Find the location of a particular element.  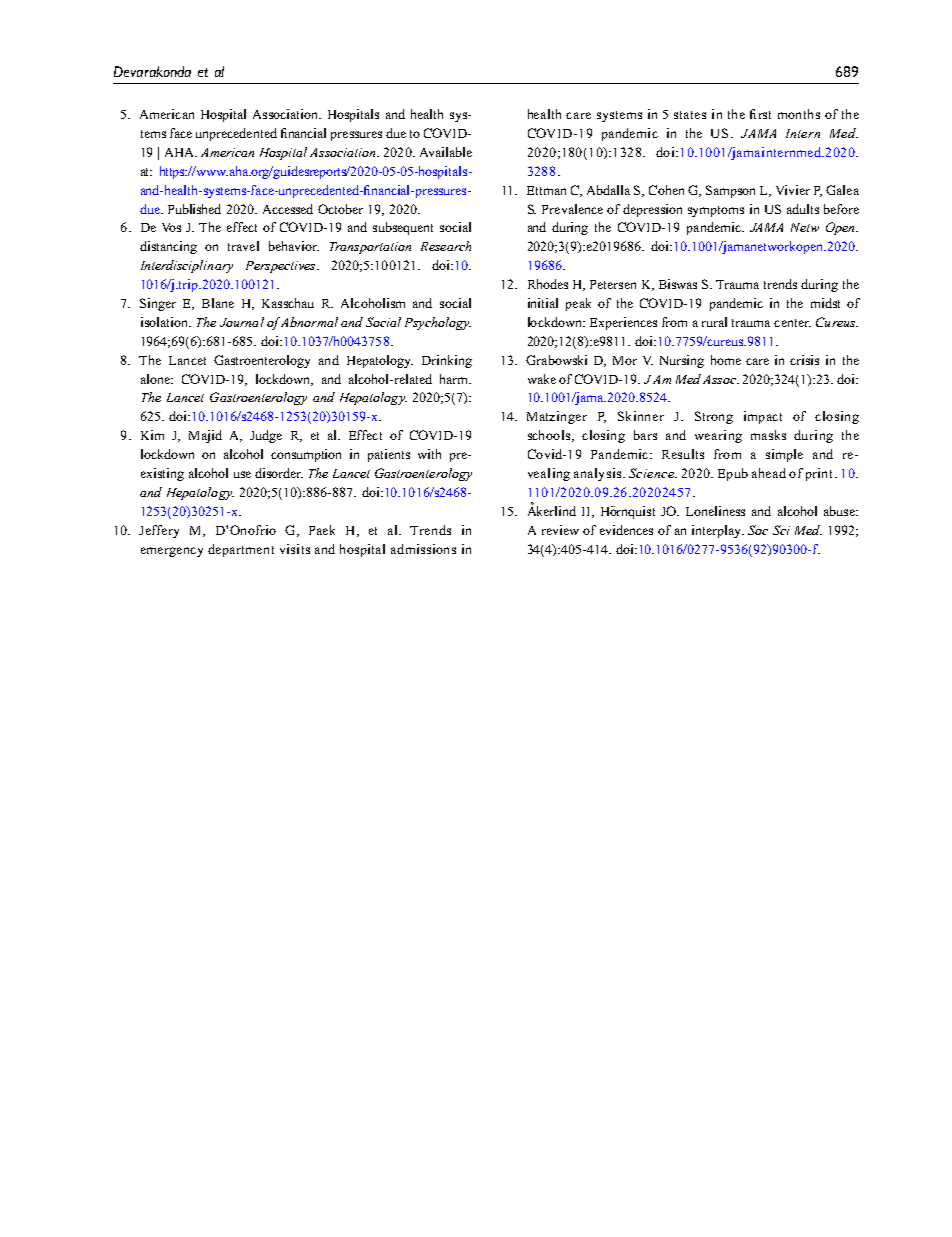

review is located at coordinates (560, 530).
